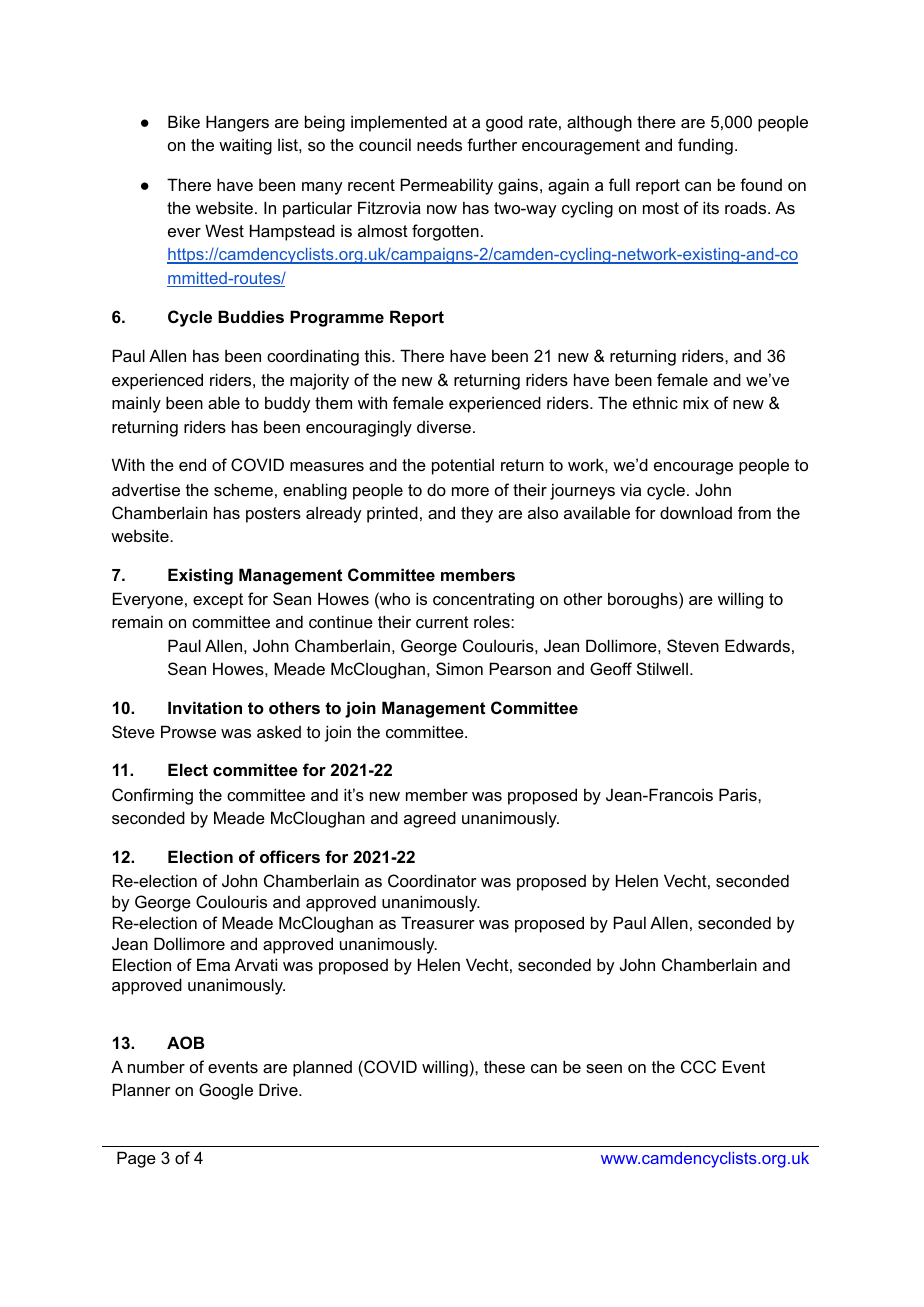  I want to click on Coordinator, so click(432, 880).
